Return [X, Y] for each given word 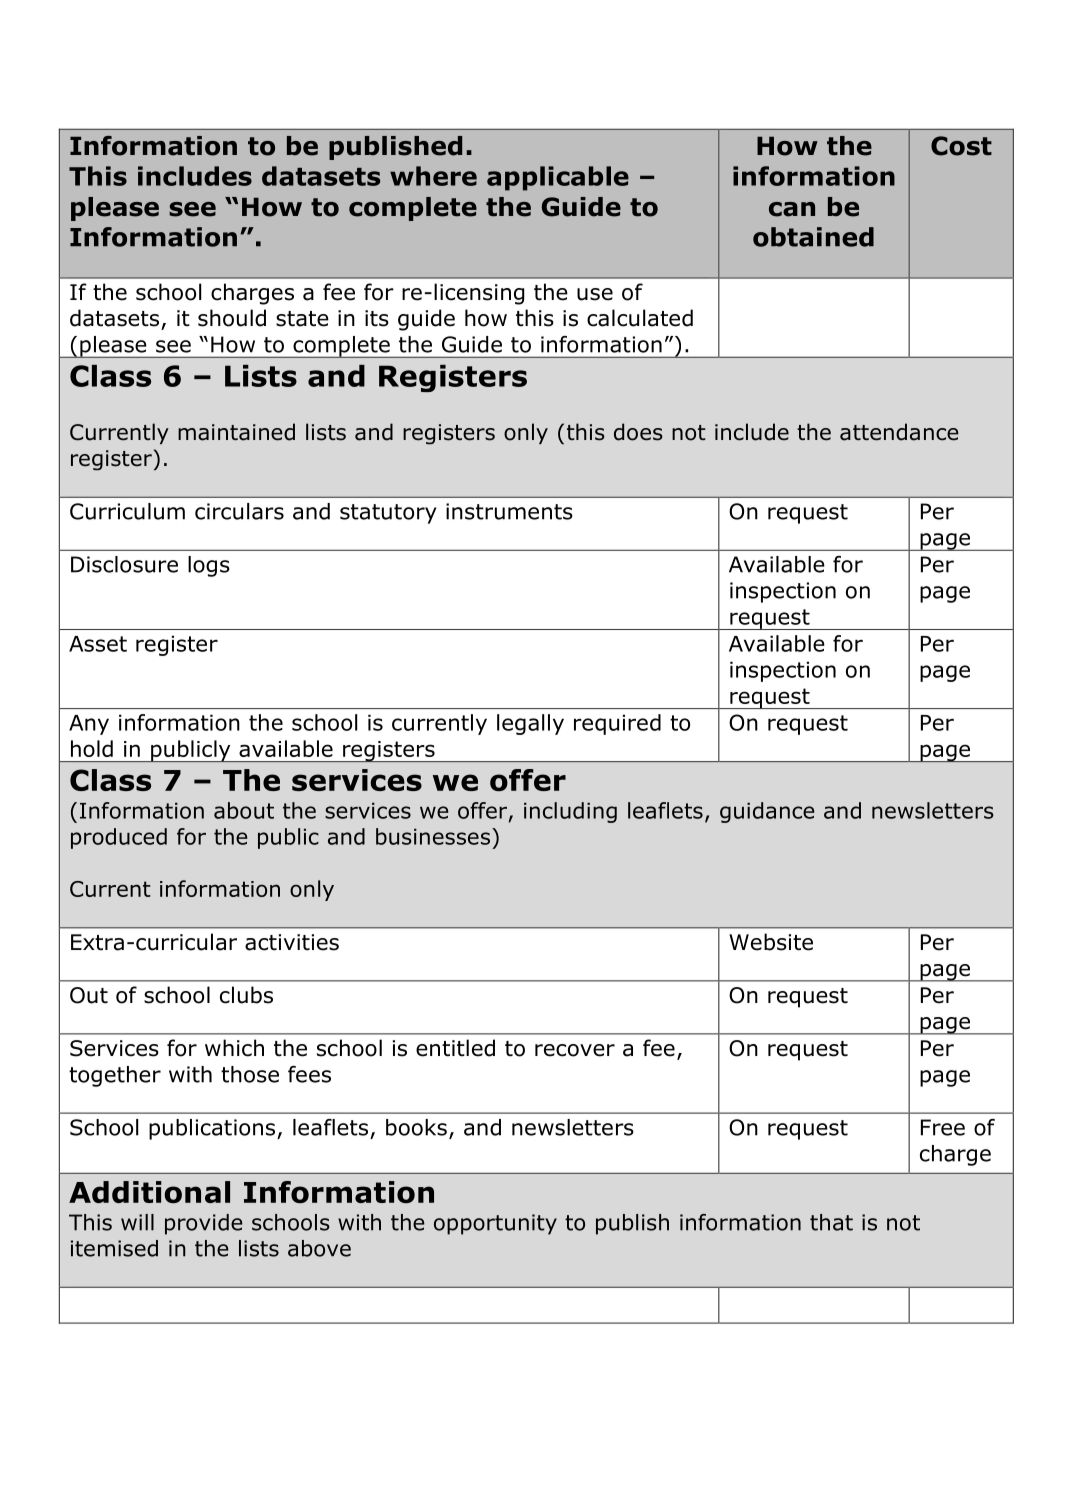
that [831, 1222]
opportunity [495, 1224]
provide [204, 1224]
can [792, 209]
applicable [558, 178]
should [232, 318]
